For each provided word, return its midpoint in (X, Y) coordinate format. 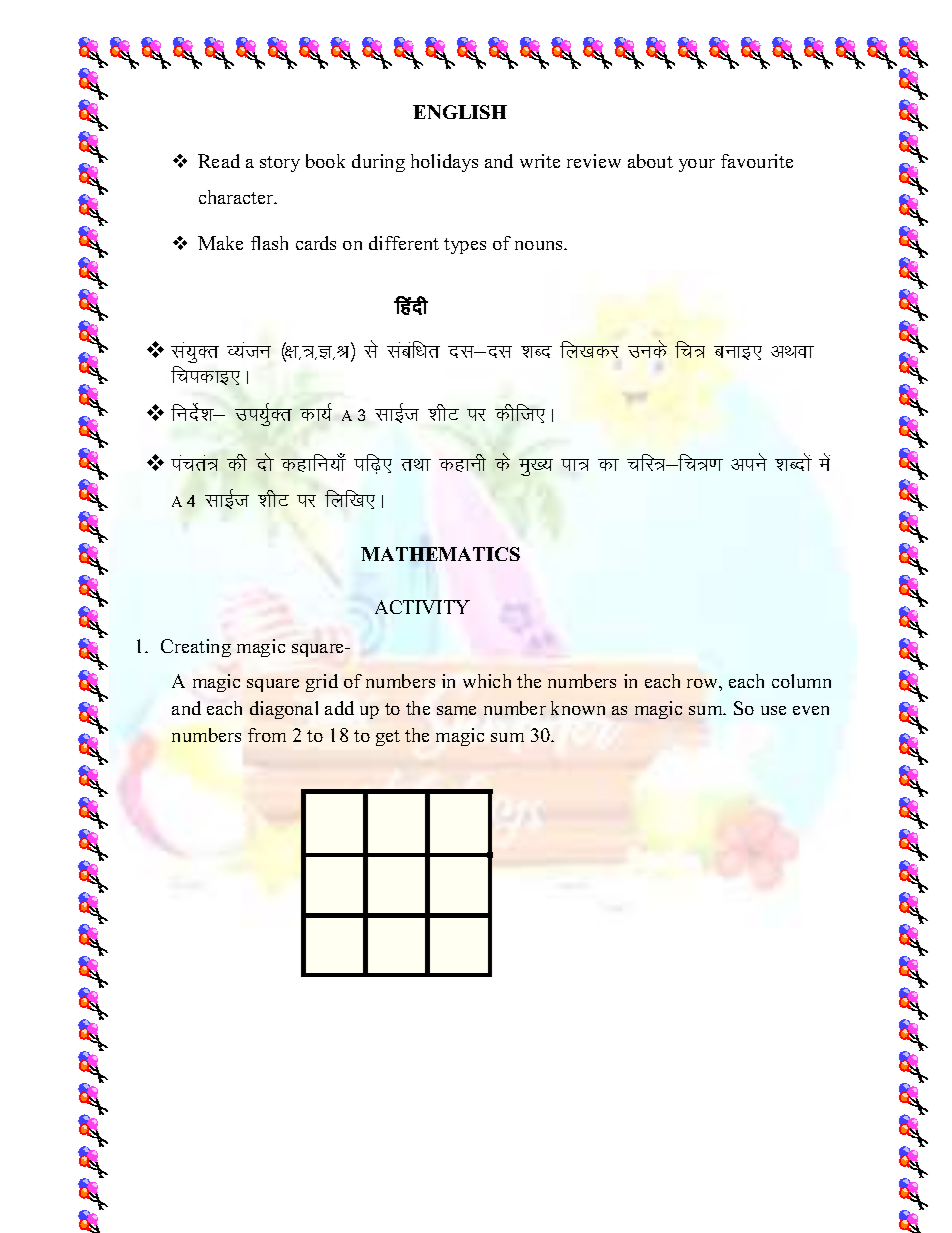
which (487, 681)
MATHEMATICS (440, 554)
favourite (757, 161)
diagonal (284, 710)
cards (316, 243)
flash (269, 243)
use (773, 710)
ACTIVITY (422, 607)
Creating (196, 648)
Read (219, 161)
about (650, 161)
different (404, 243)
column (801, 681)
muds (647, 349)
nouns (540, 245)
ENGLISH (460, 112)
